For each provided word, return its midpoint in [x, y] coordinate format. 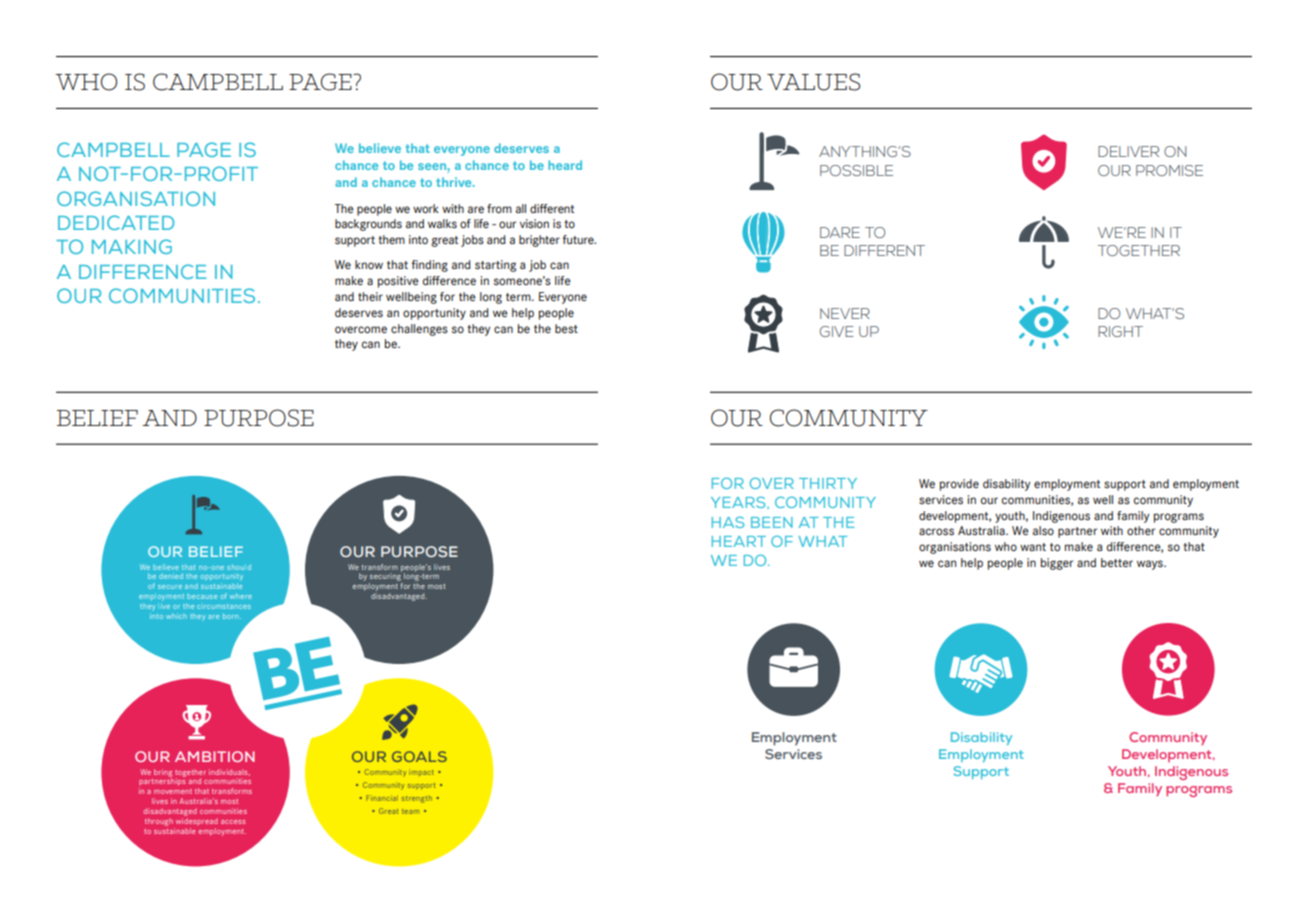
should [239, 567]
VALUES [813, 82]
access [233, 822]
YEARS [739, 502]
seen [433, 166]
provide [959, 485]
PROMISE [1169, 170]
